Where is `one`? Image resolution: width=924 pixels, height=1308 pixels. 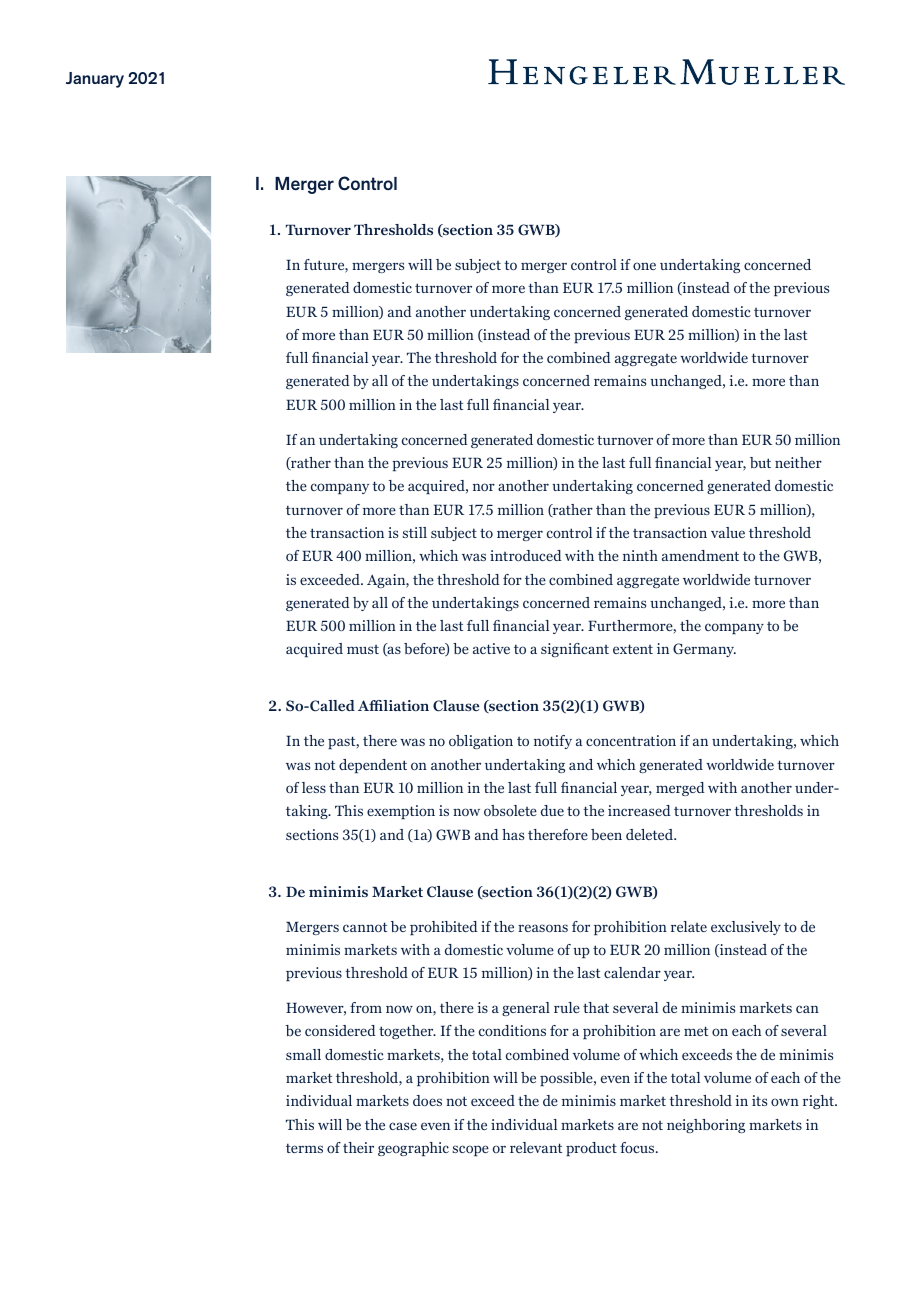 one is located at coordinates (644, 266).
